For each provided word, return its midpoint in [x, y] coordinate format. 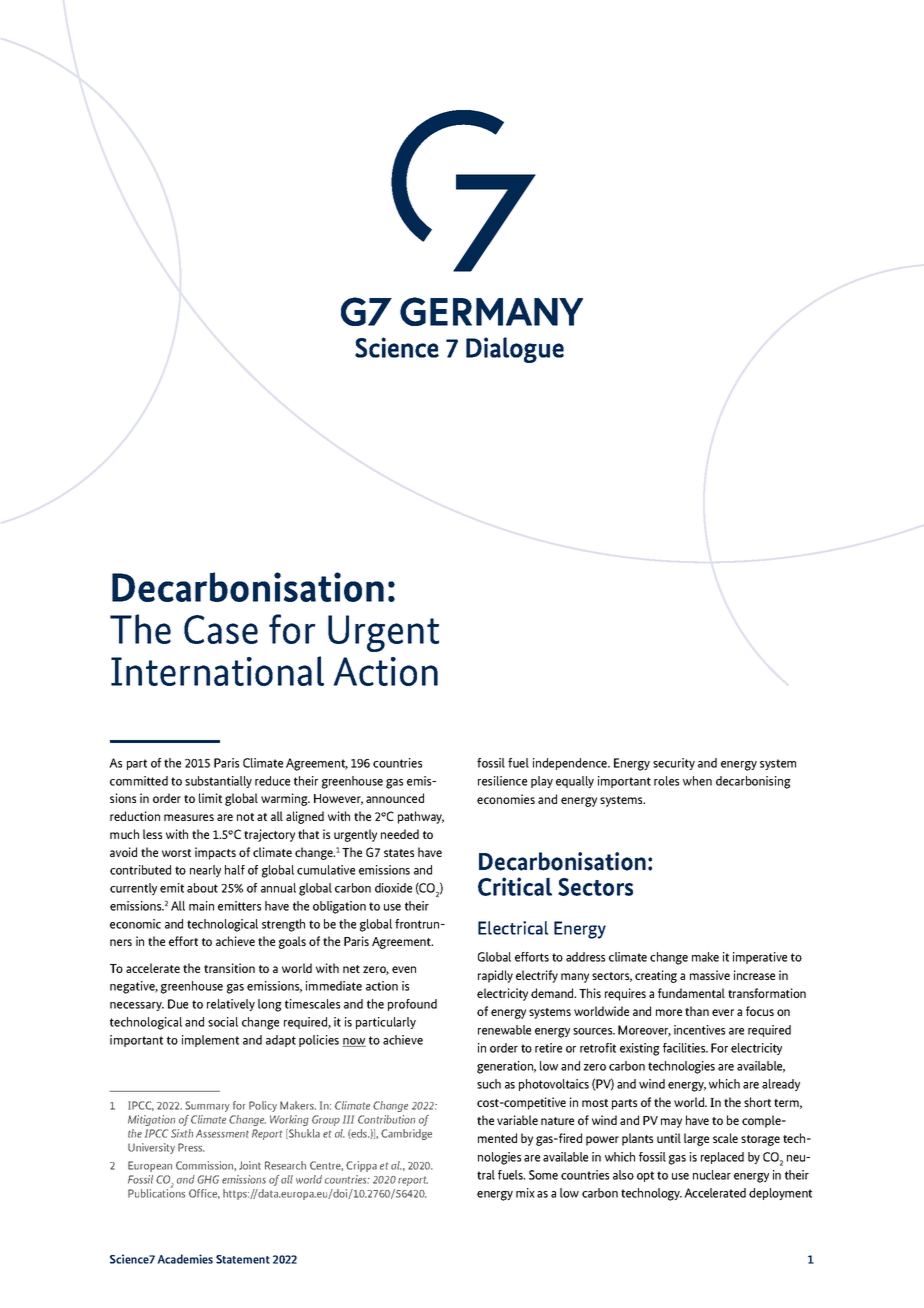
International [217, 671]
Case [221, 629]
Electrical [513, 928]
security [674, 764]
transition [229, 968]
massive [710, 975]
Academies [185, 1259]
